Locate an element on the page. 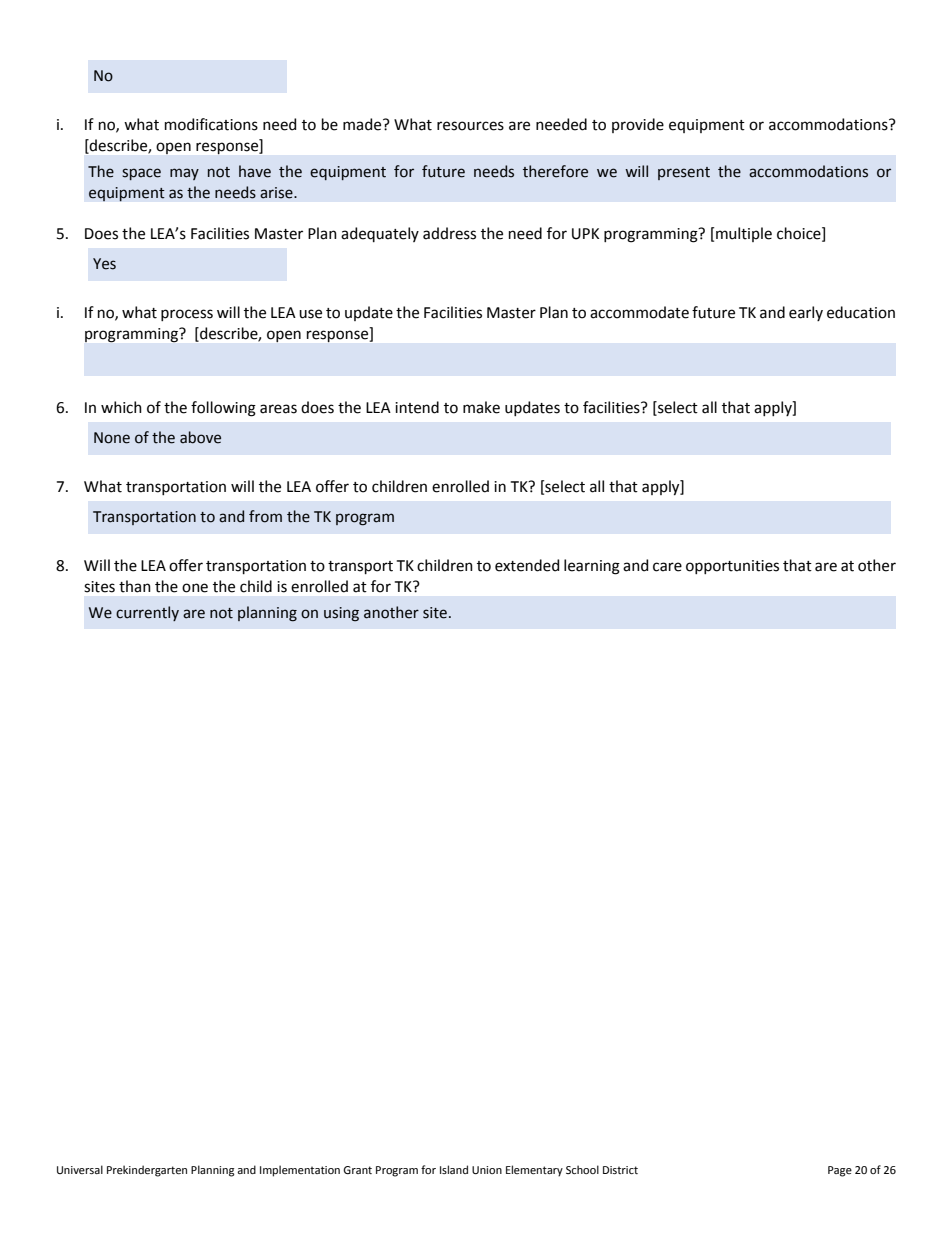  Island is located at coordinates (454, 1169).
